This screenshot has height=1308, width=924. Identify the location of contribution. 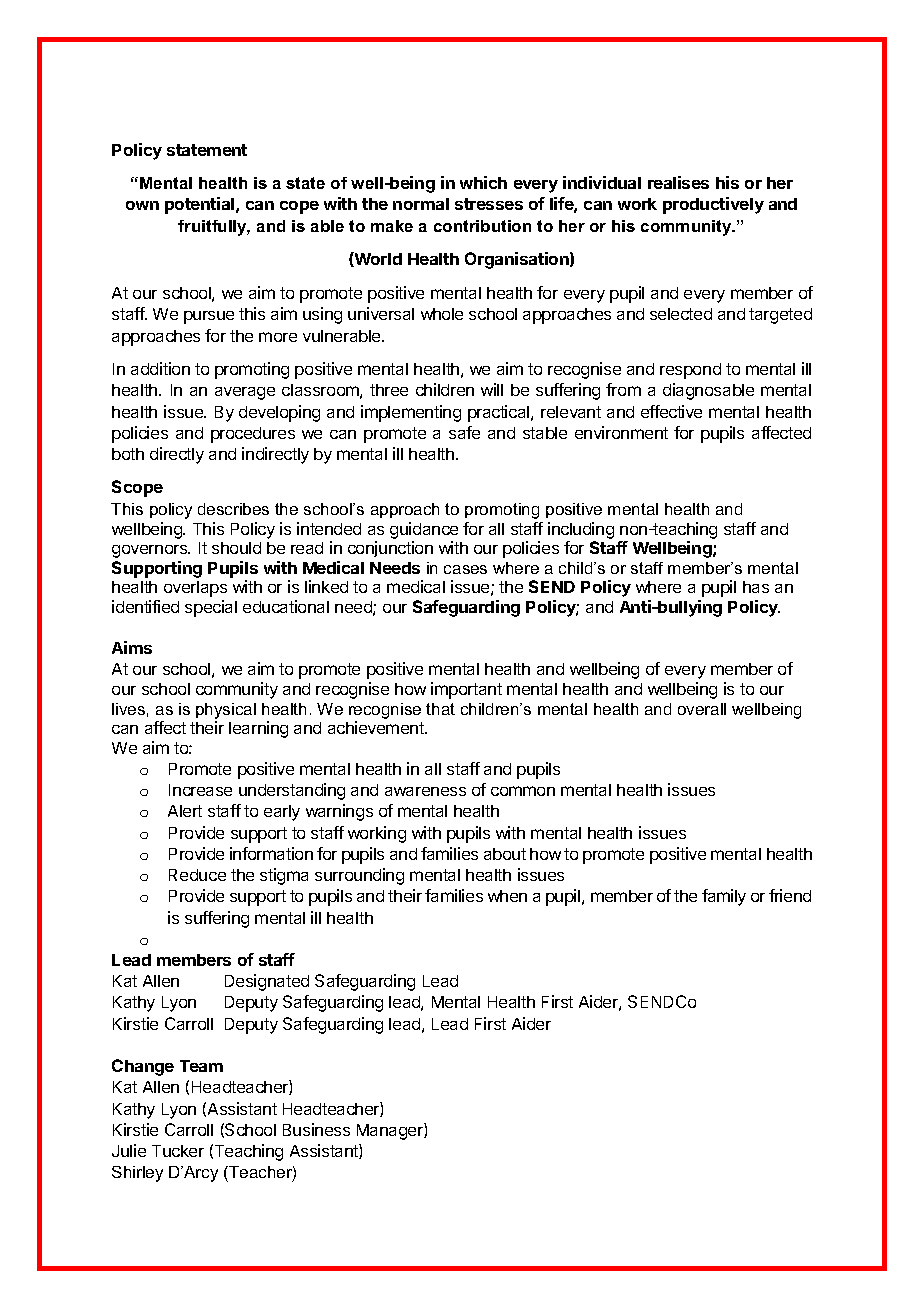
(482, 226).
